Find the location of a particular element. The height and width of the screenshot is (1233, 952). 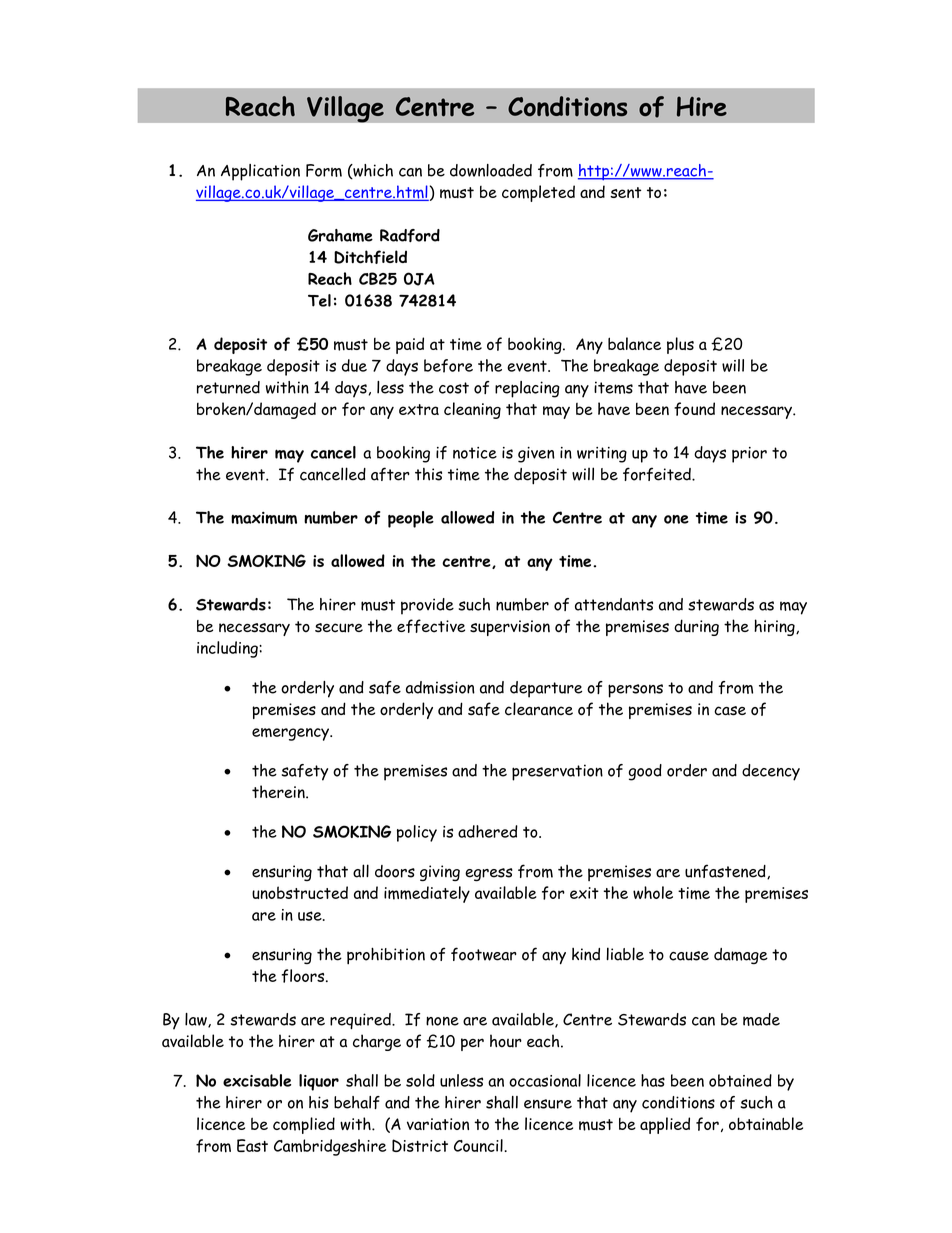

East is located at coordinates (252, 1145).
